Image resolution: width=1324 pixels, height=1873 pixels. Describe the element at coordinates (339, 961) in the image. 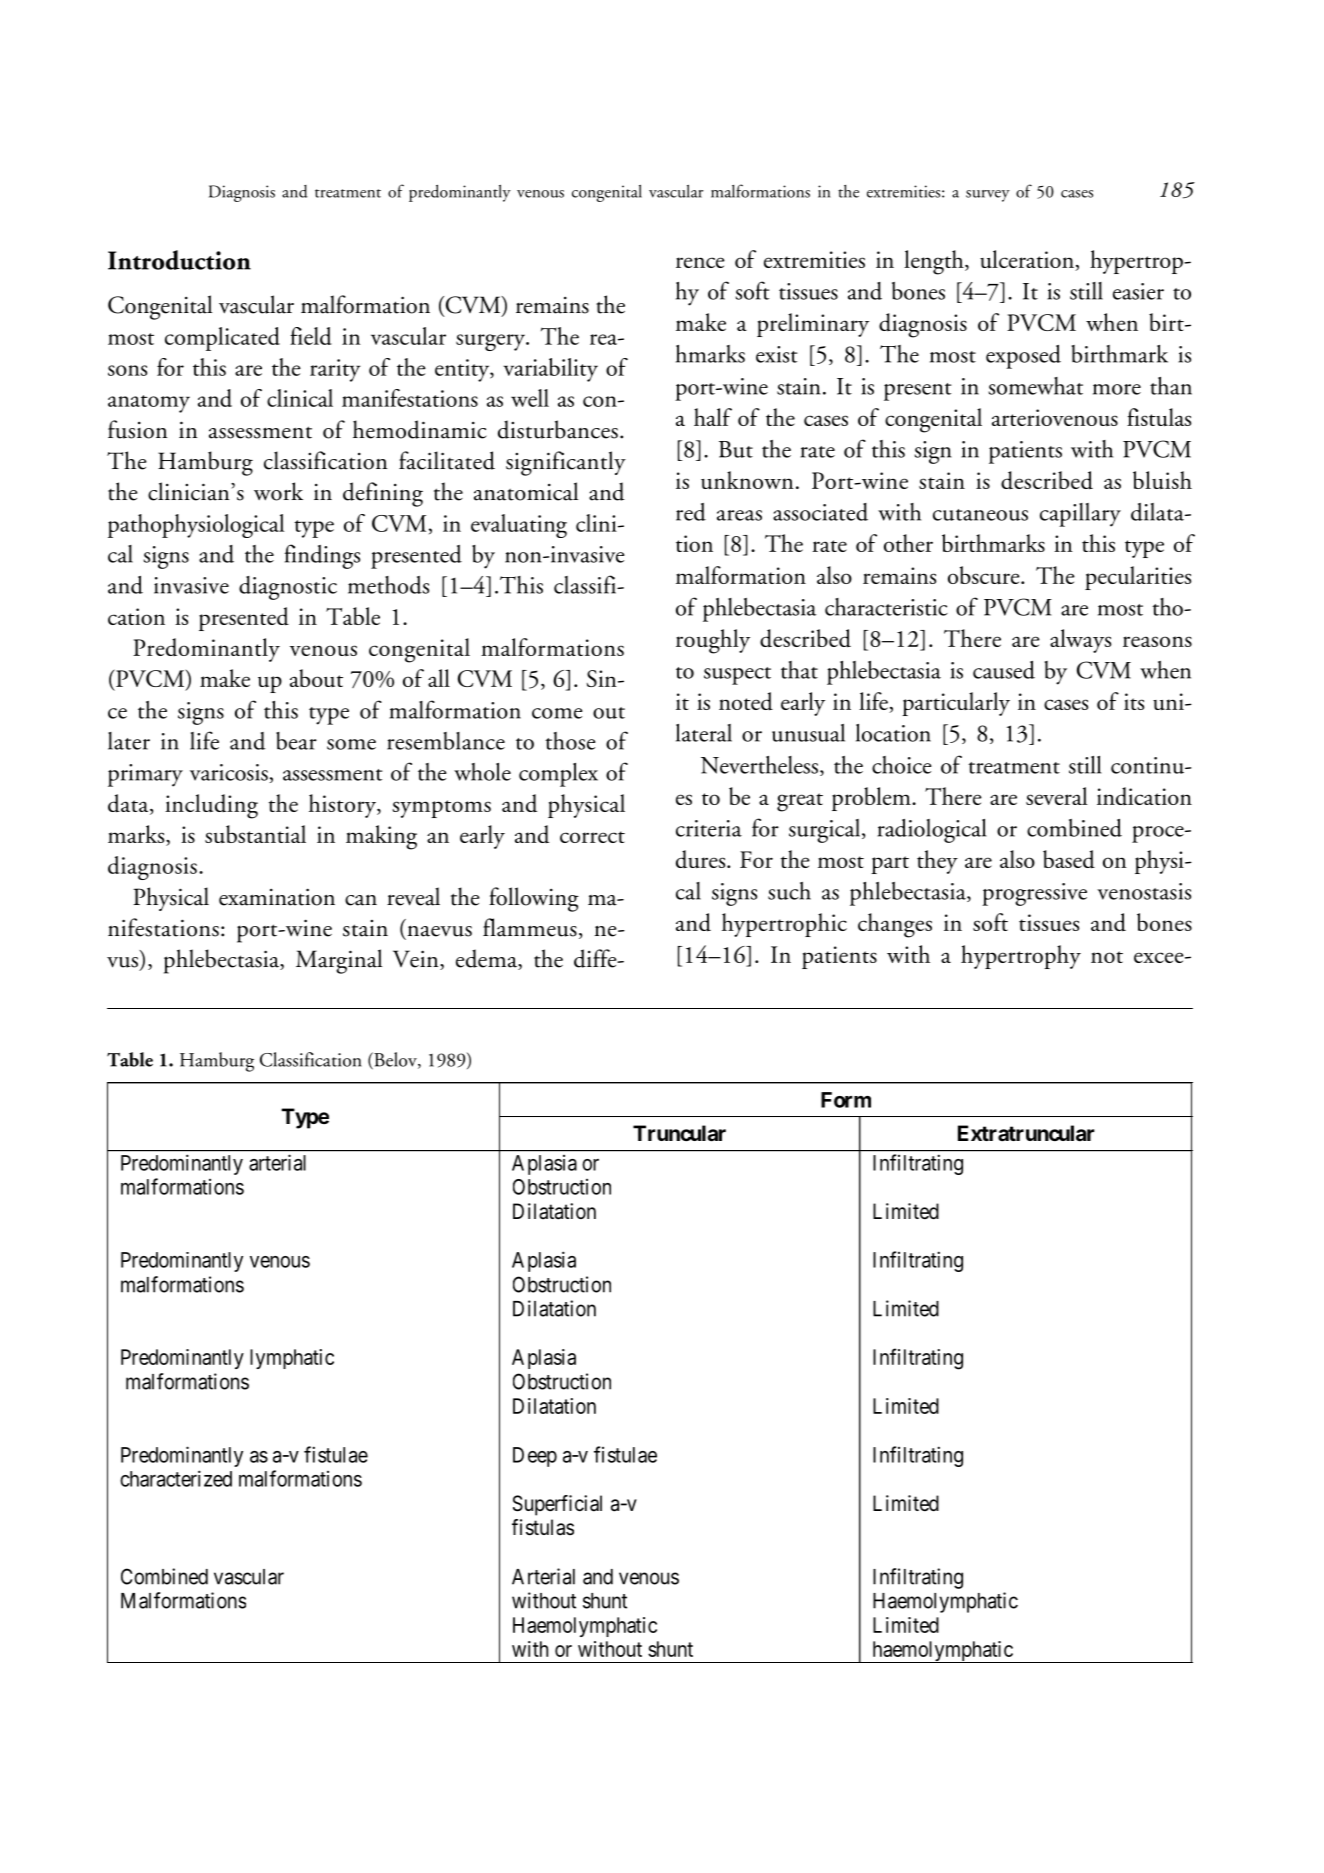

I see `Marginal` at that location.
